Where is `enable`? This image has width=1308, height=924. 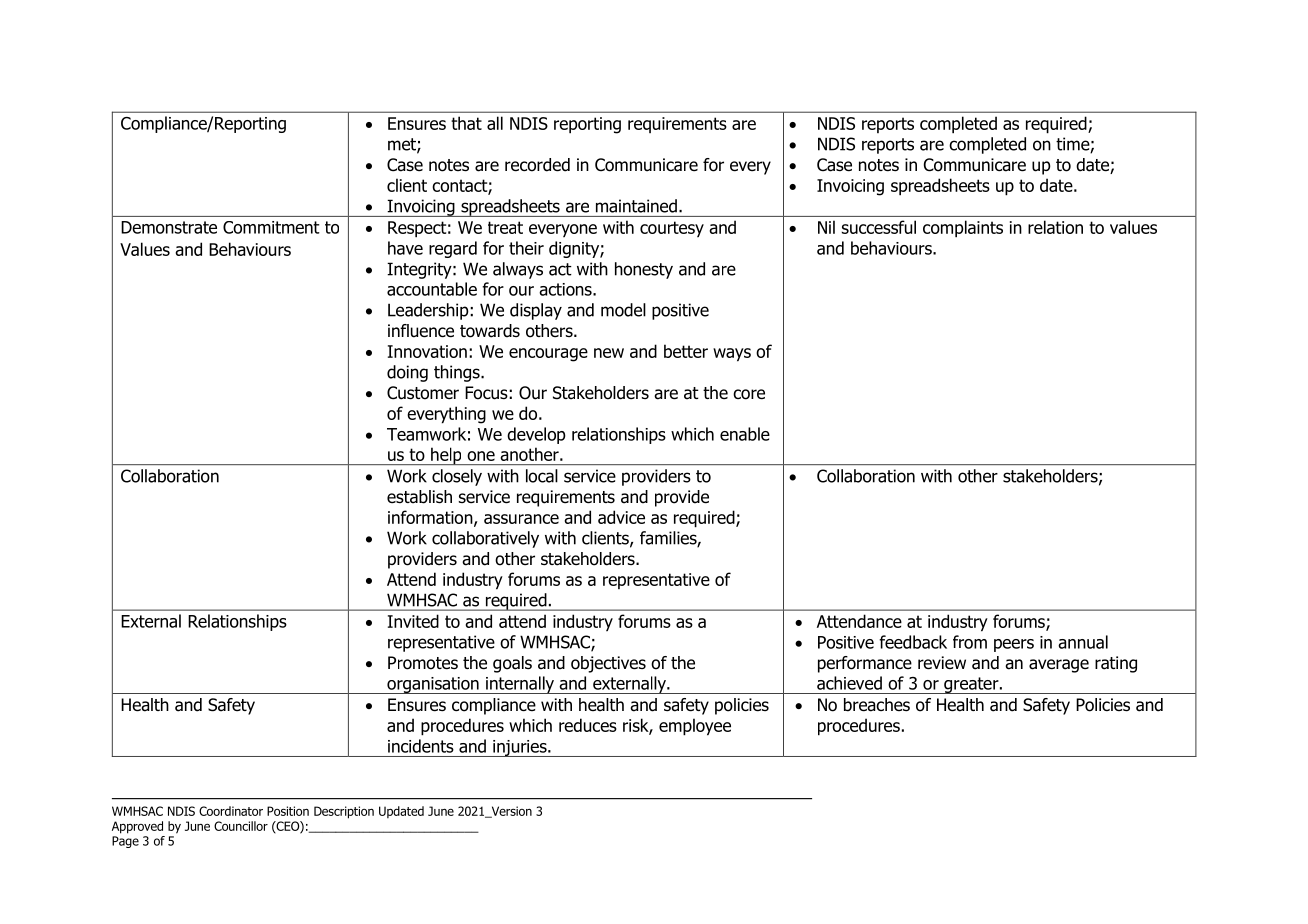
enable is located at coordinates (745, 434).
